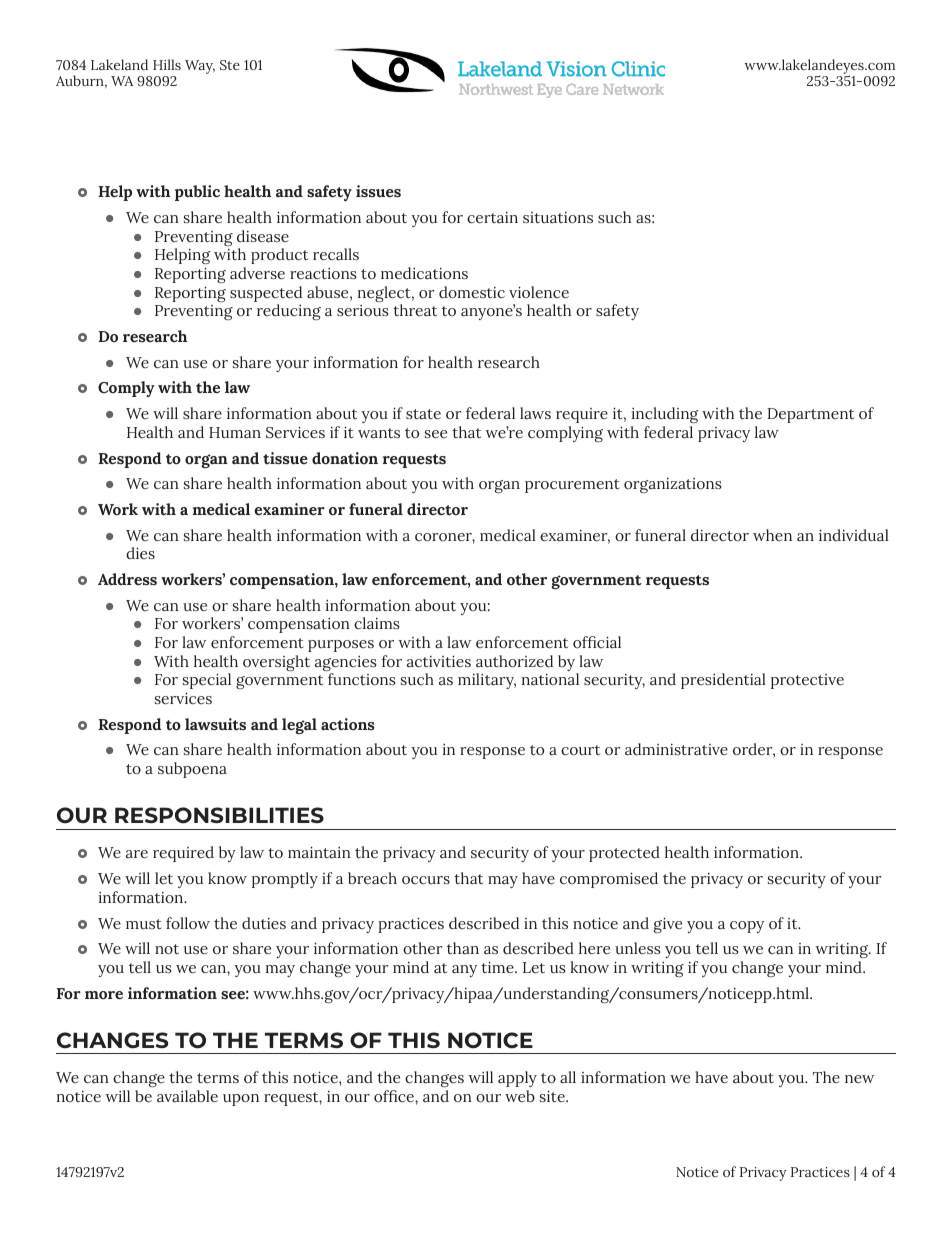  I want to click on Address, so click(127, 579).
